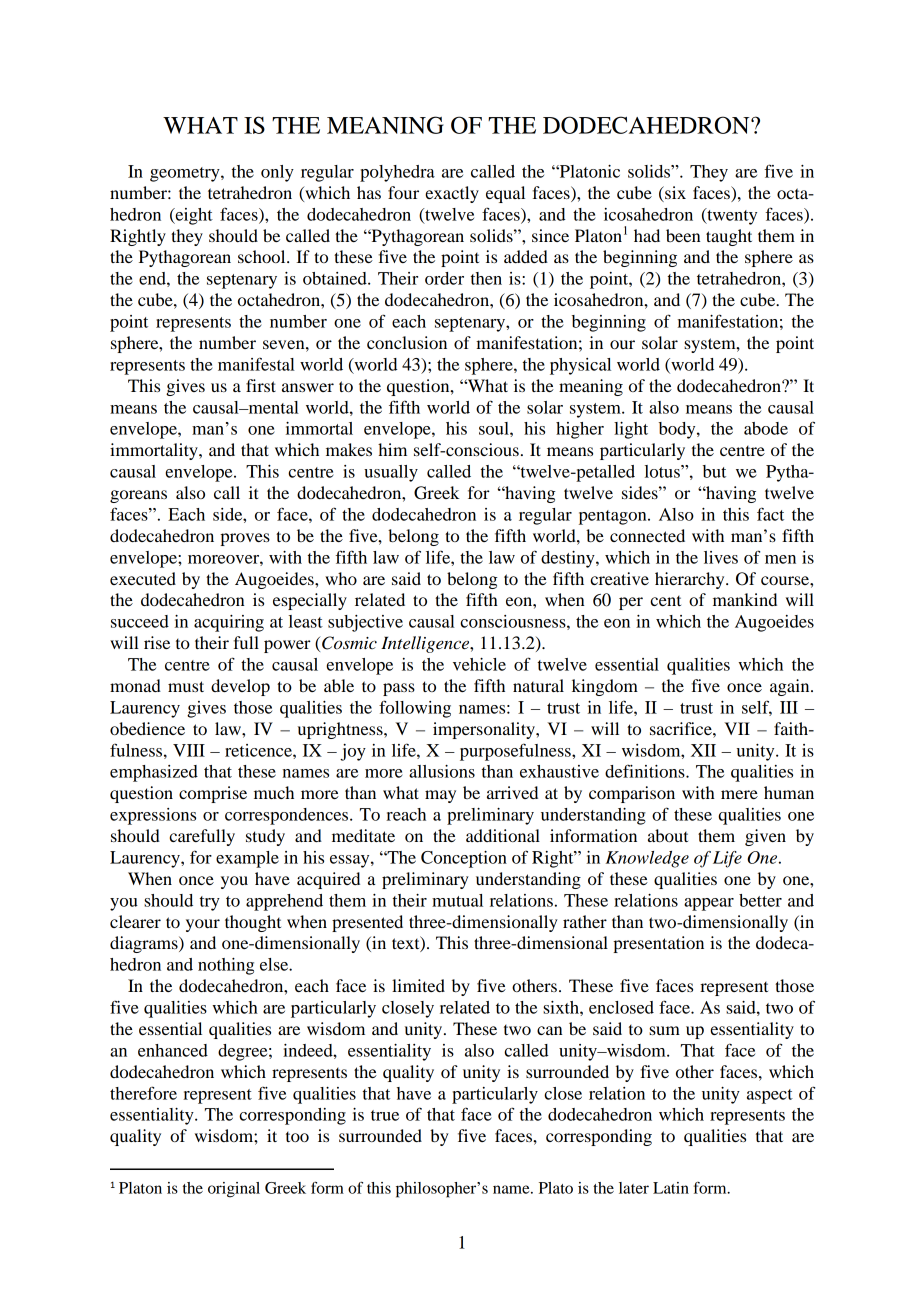 The width and height of the screenshot is (924, 1308). I want to click on vehicle, so click(479, 664).
